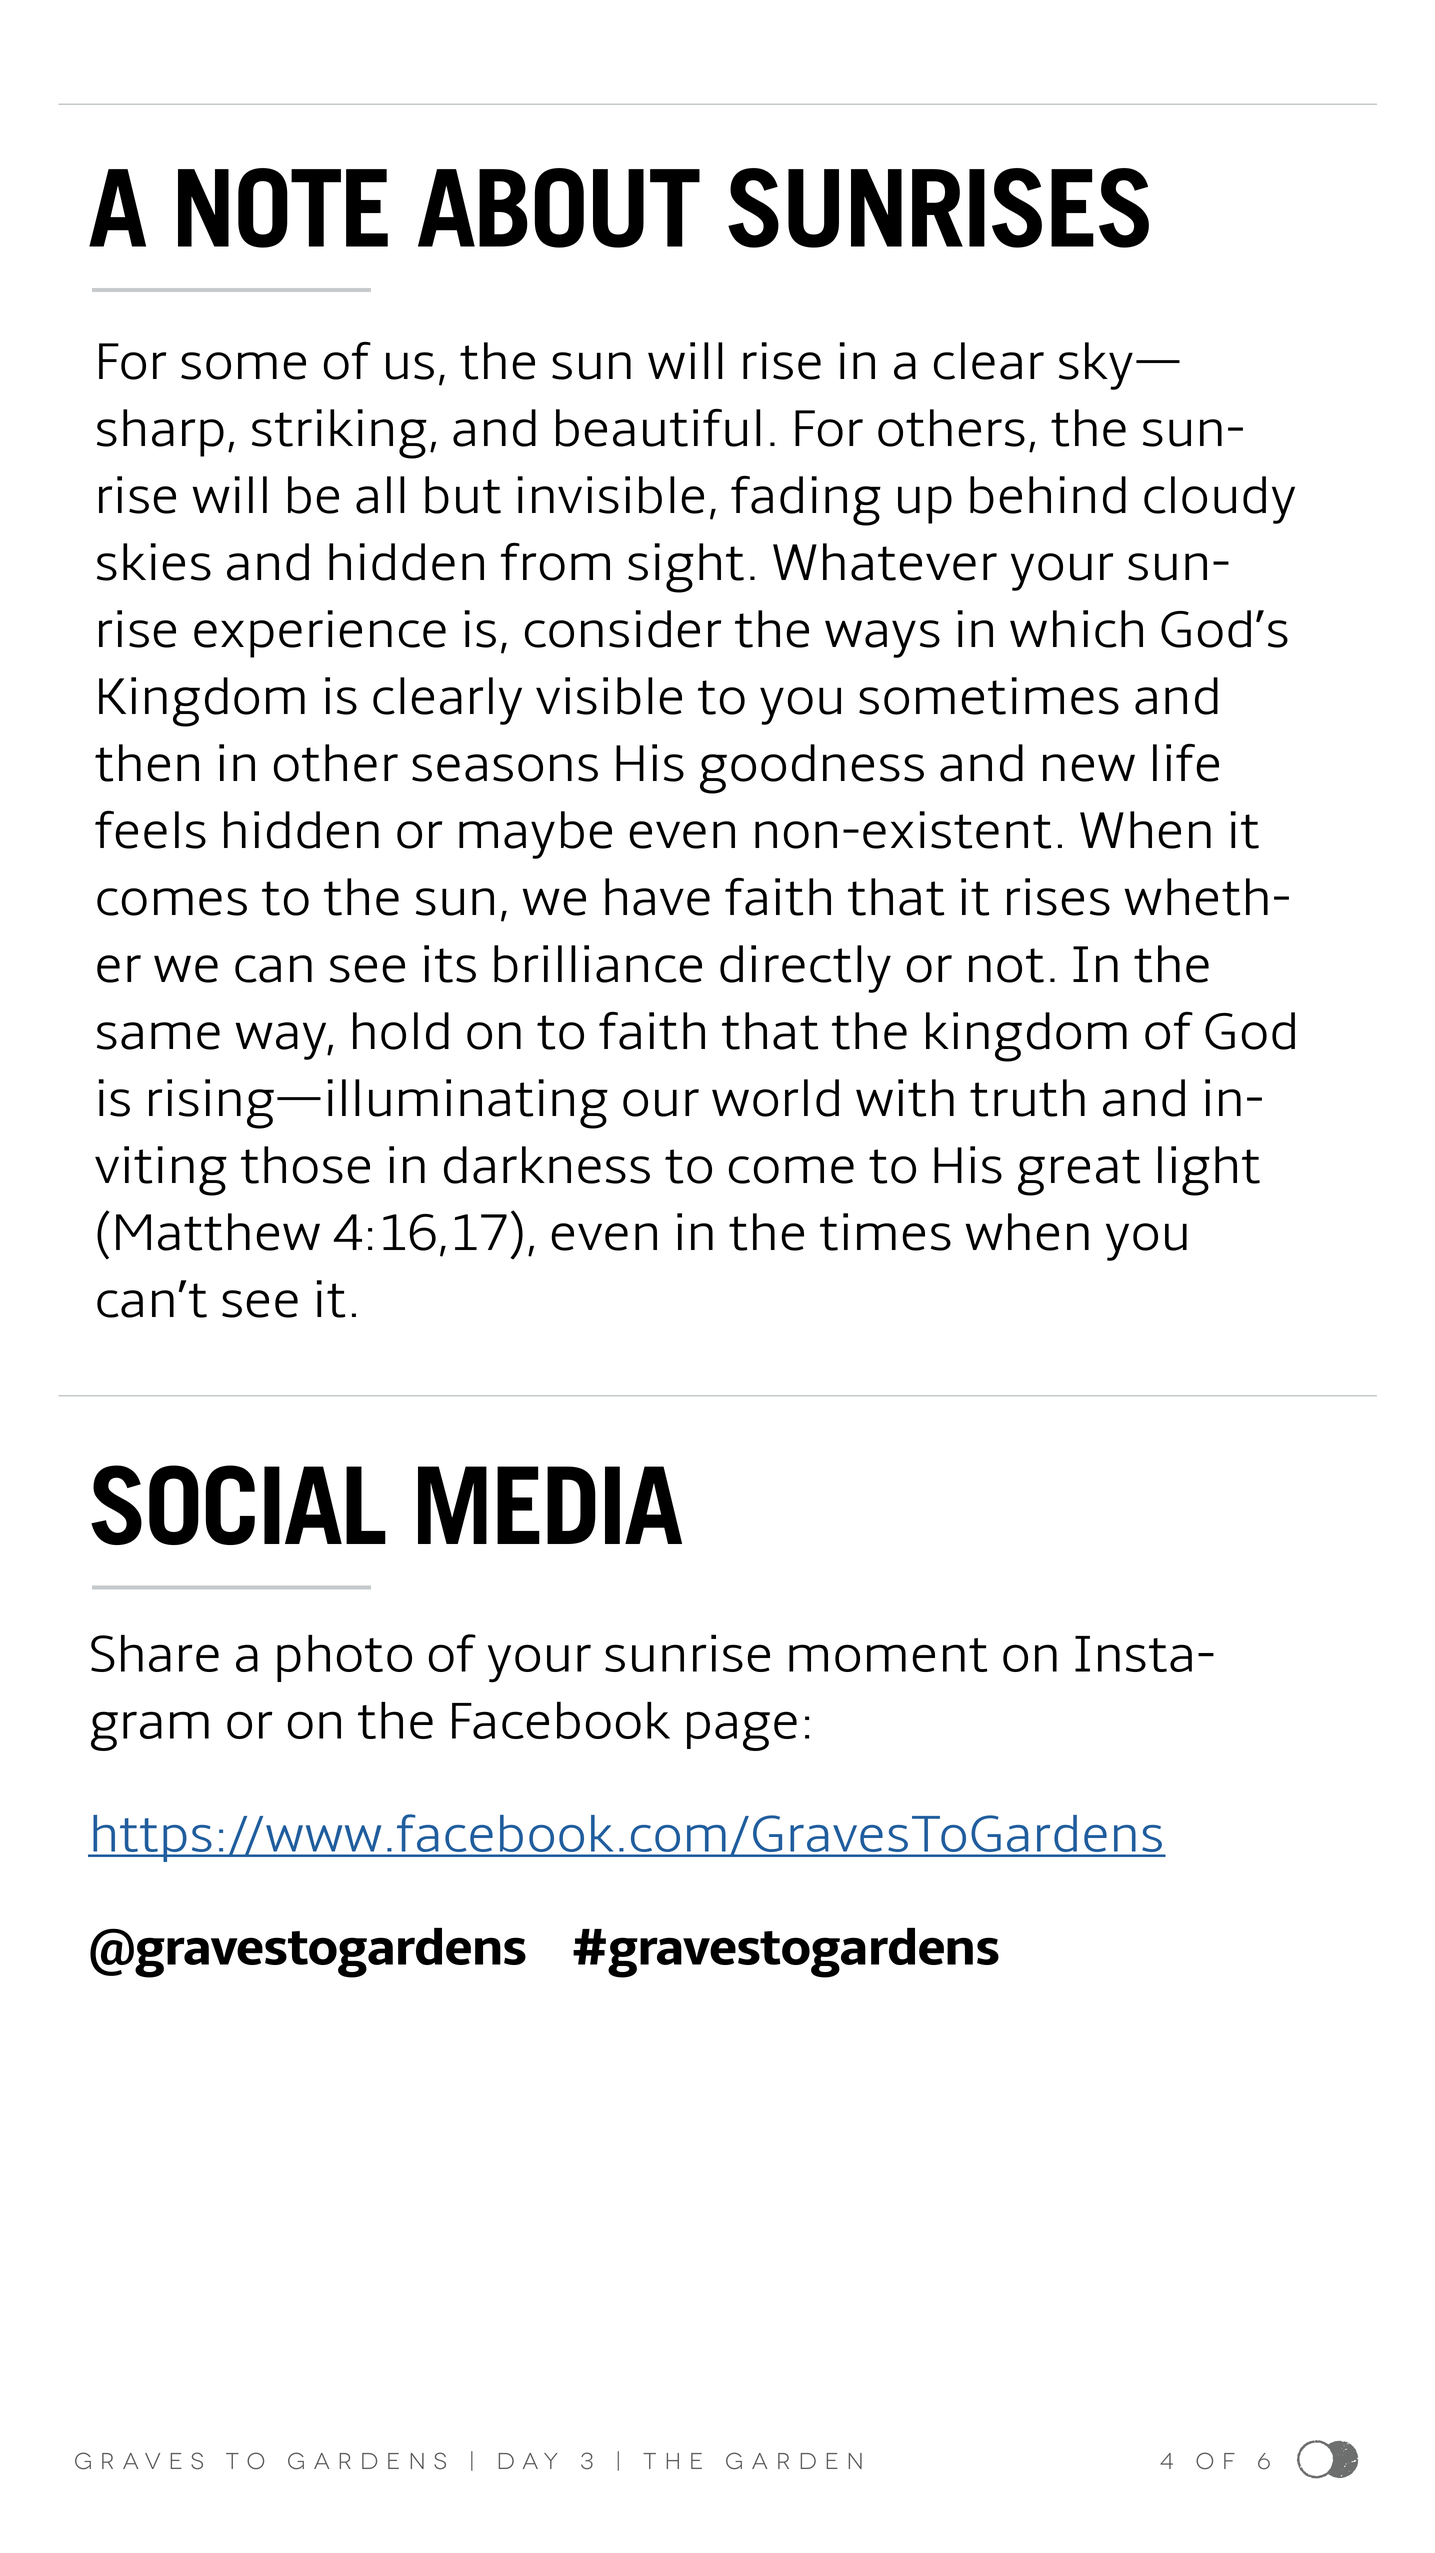 This screenshot has width=1435, height=2553. I want to click on NOTE, so click(283, 208).
